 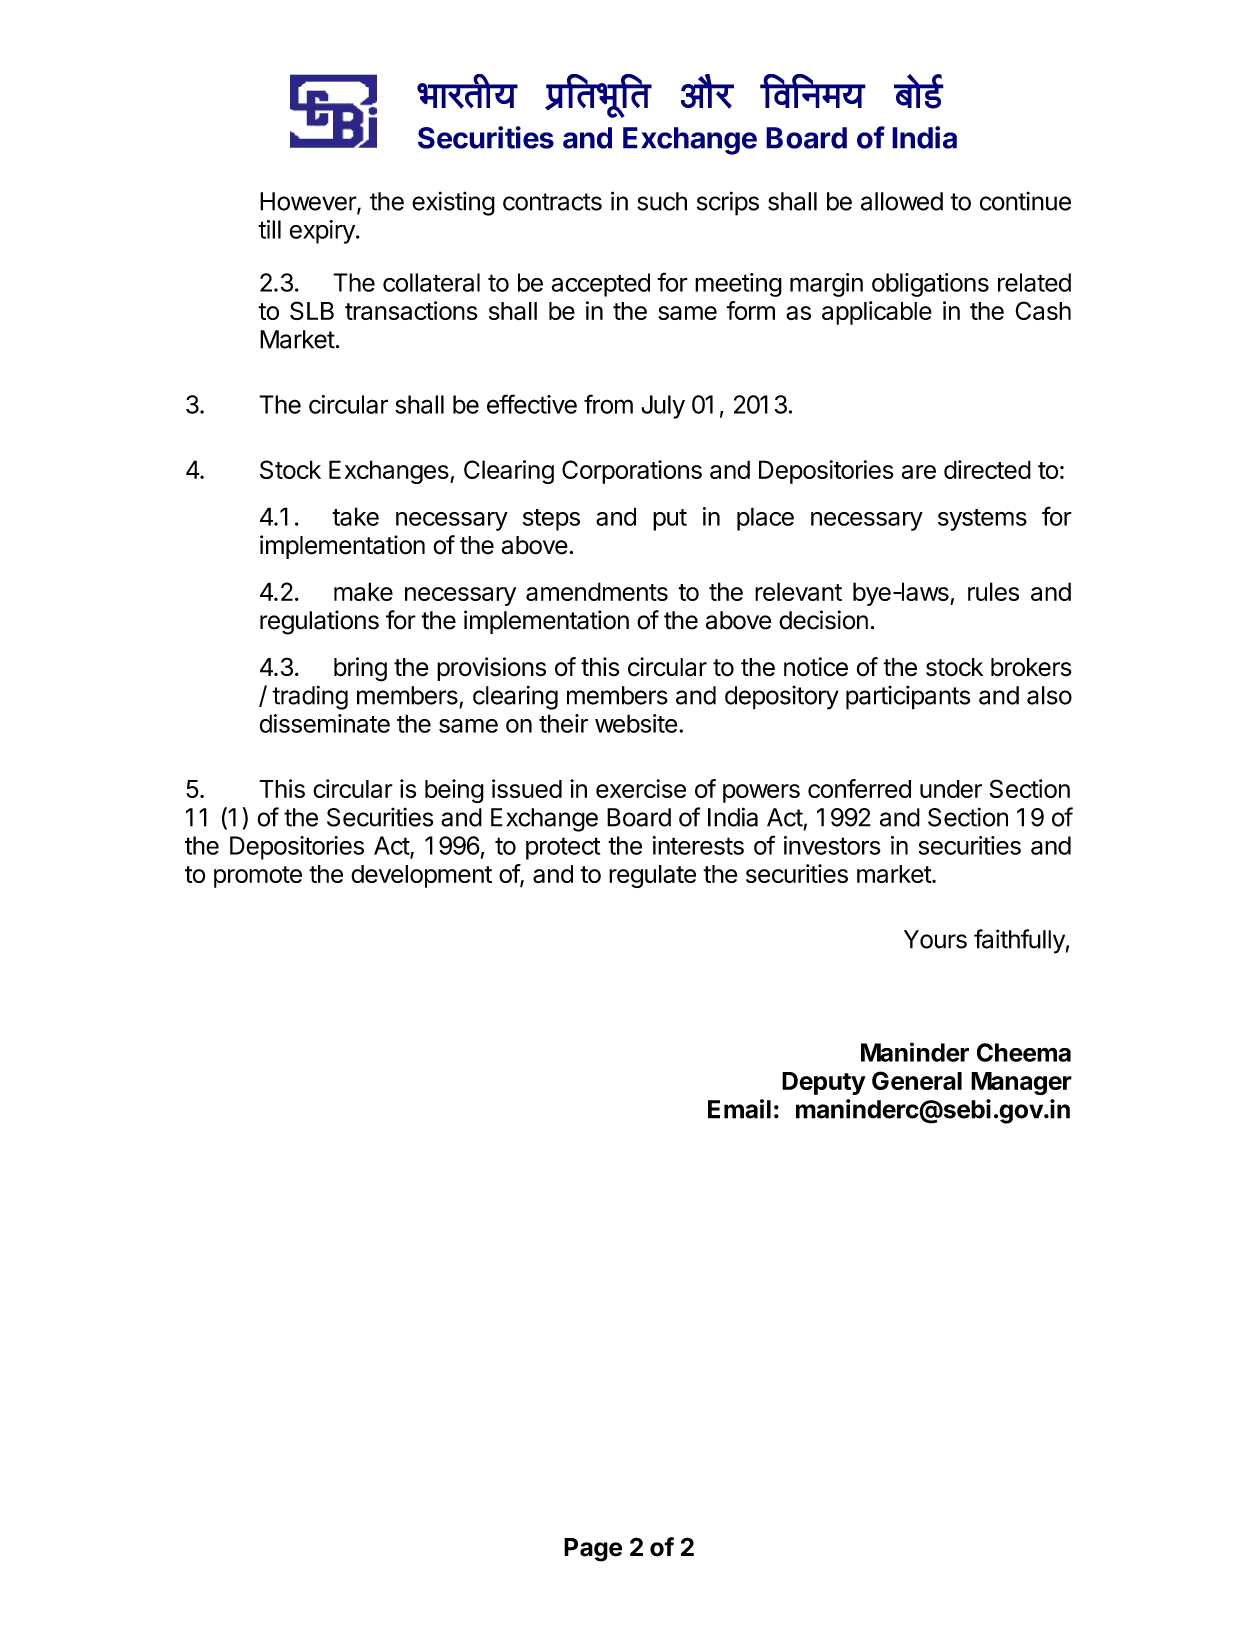 I want to click on promote, so click(x=258, y=877).
